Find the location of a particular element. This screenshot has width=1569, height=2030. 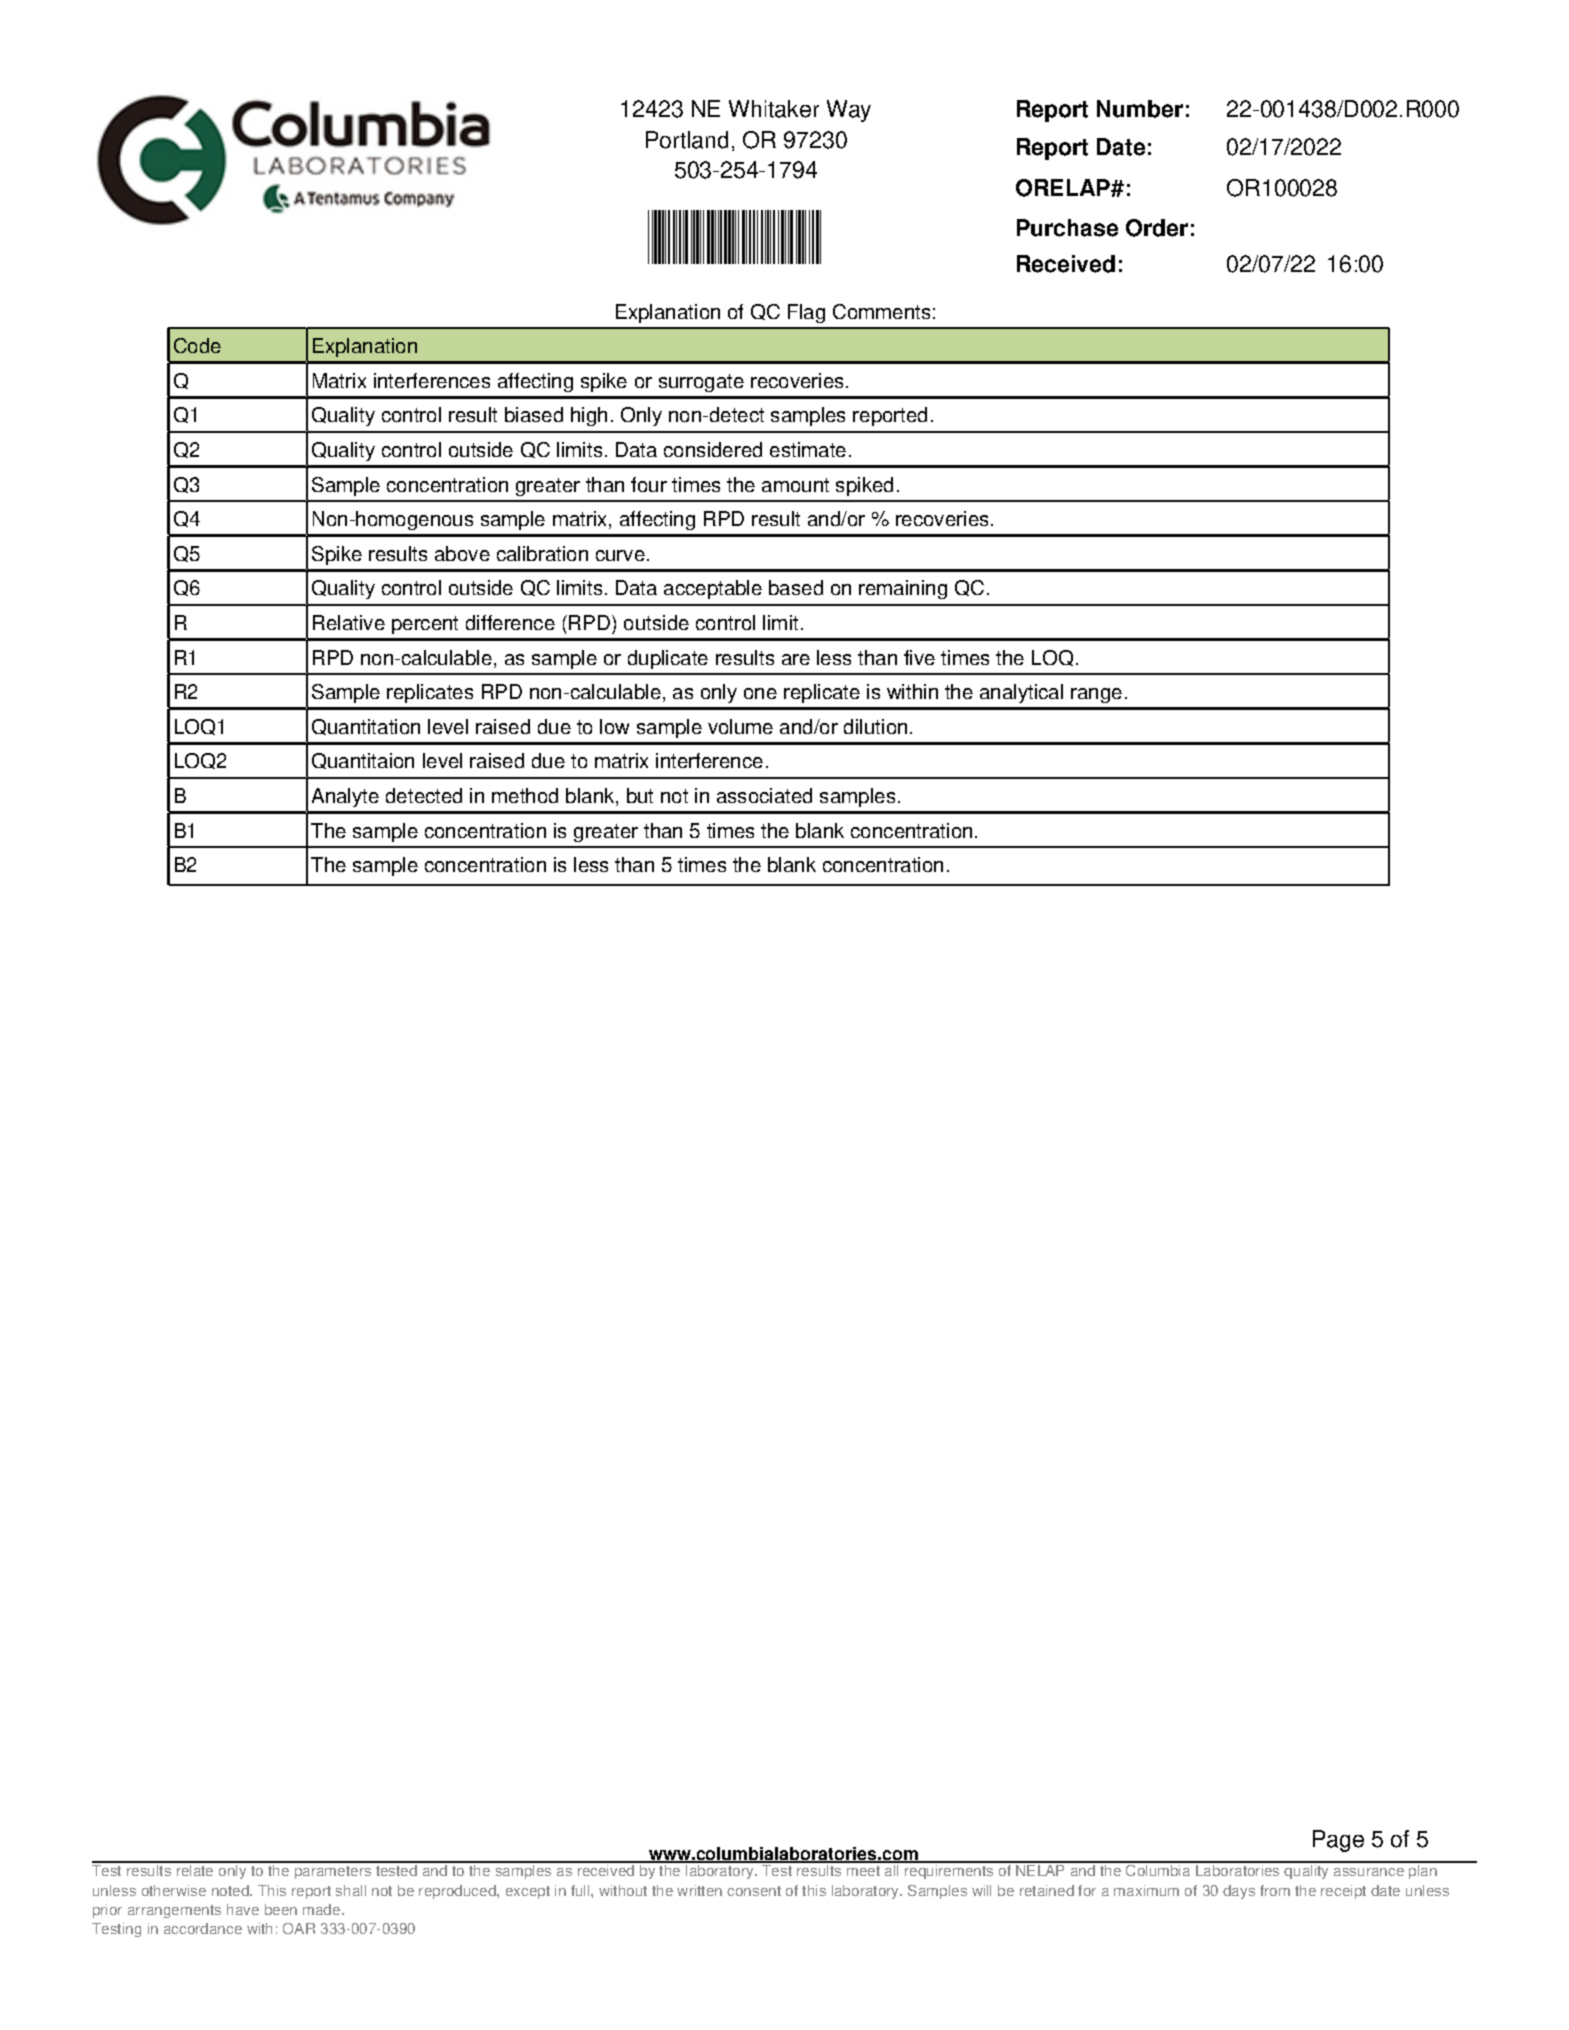

Order is located at coordinates (1157, 228).
